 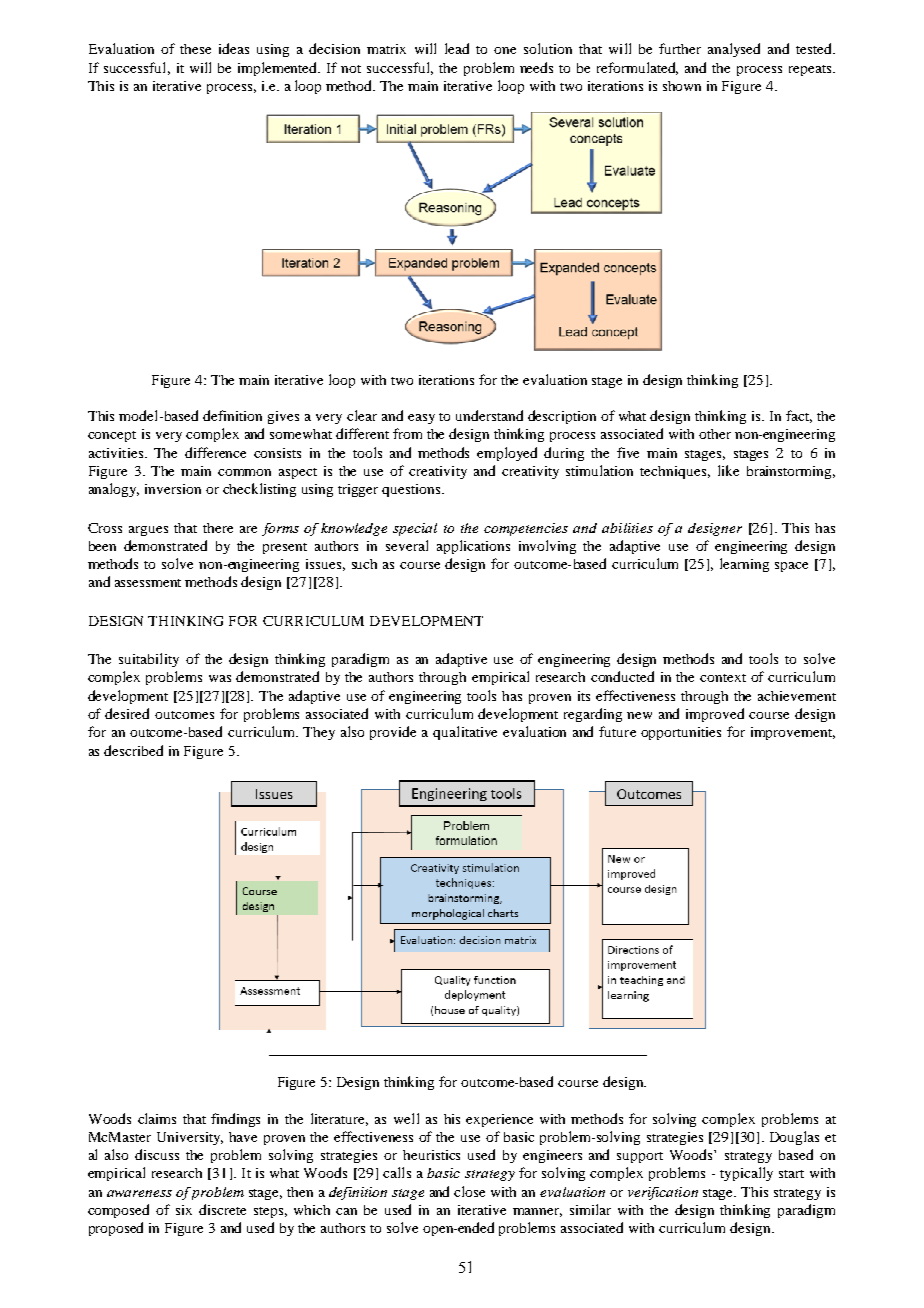 What do you see at coordinates (715, 434) in the screenshot?
I see `other` at bounding box center [715, 434].
